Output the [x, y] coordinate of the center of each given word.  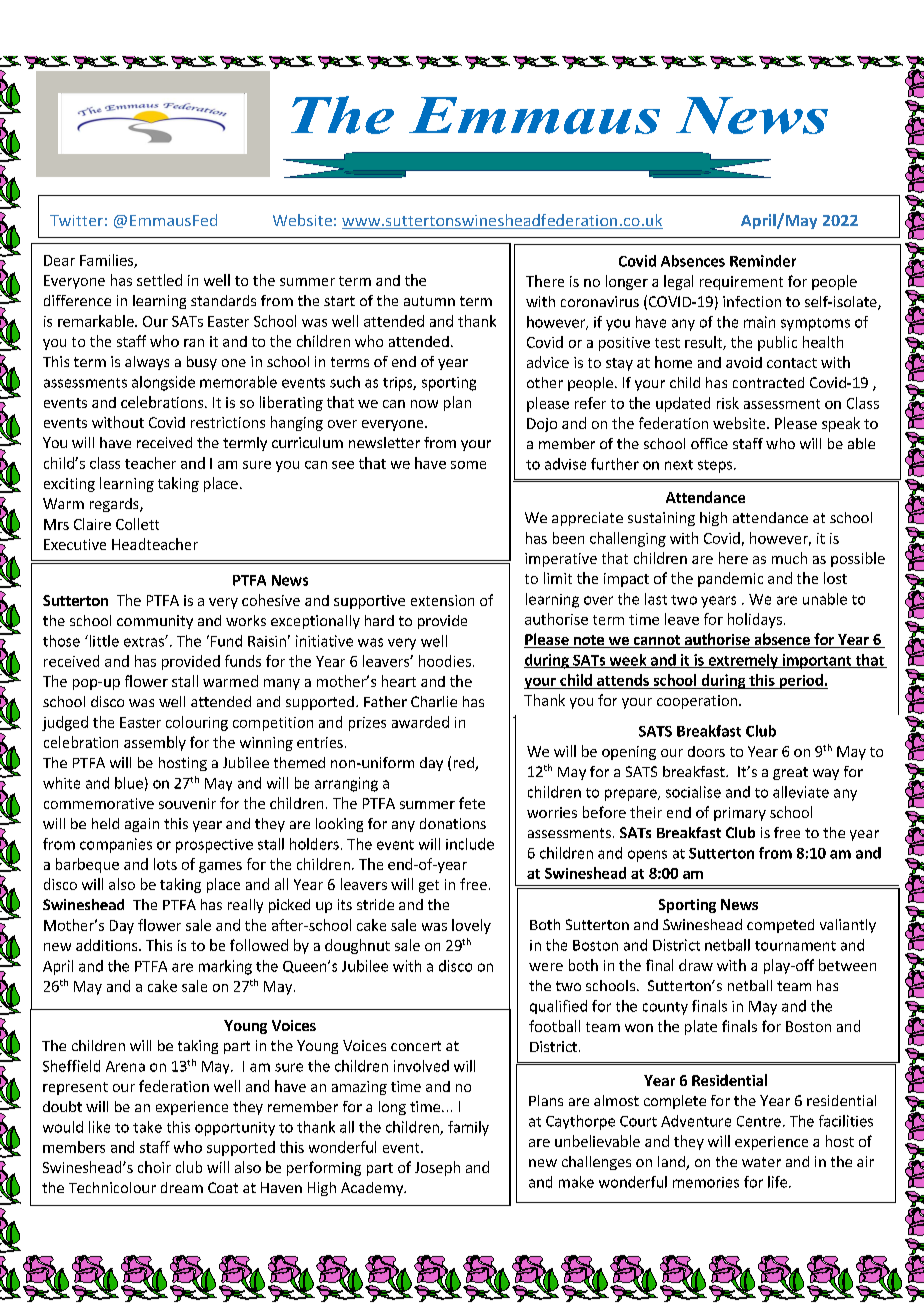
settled [159, 280]
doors [706, 751]
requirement [741, 283]
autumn [429, 301]
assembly [155, 743]
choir [154, 1167]
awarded [420, 722]
